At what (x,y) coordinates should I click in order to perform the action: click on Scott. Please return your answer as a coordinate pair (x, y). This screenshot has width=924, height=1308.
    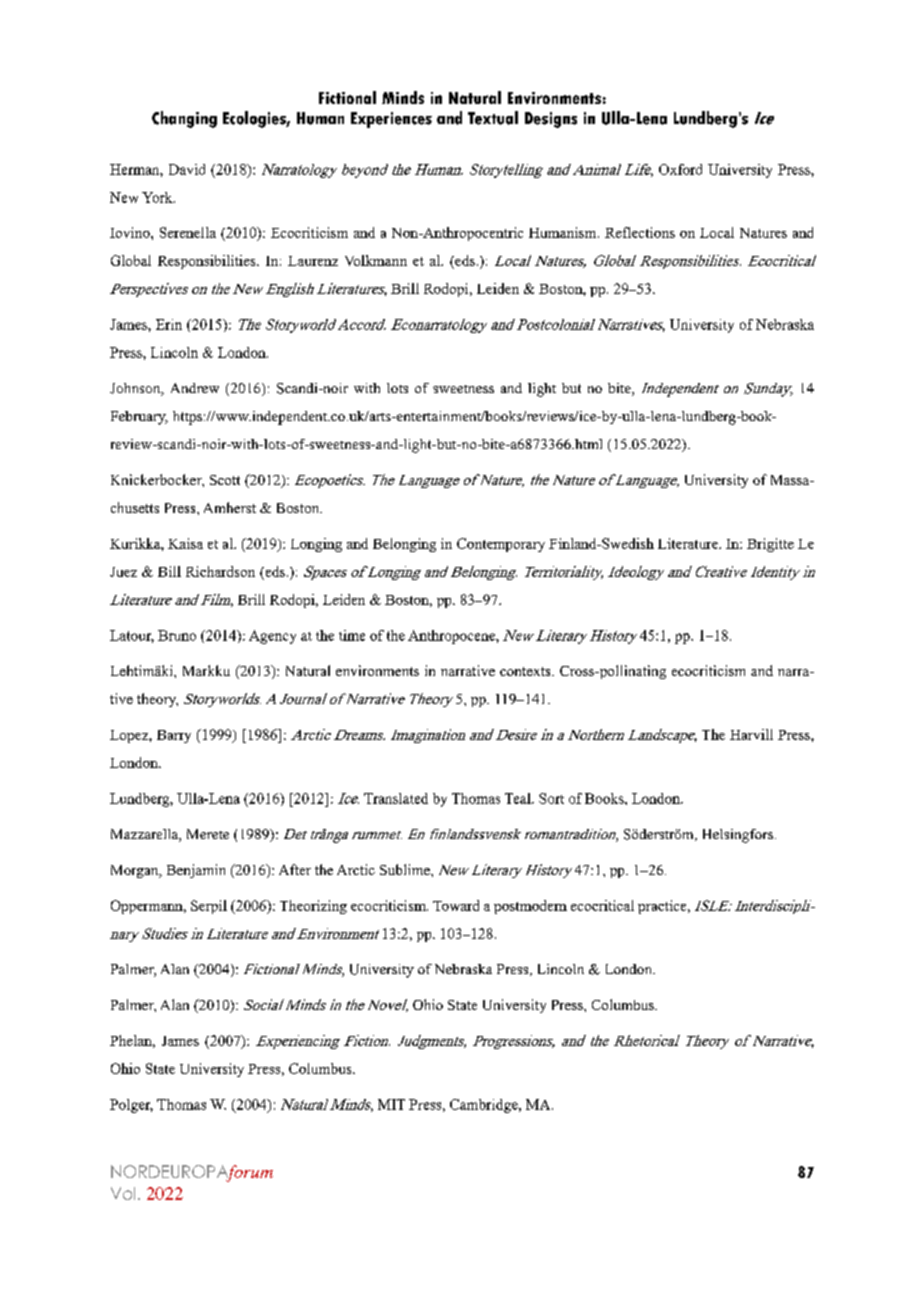
    Looking at the image, I should click on (225, 480).
